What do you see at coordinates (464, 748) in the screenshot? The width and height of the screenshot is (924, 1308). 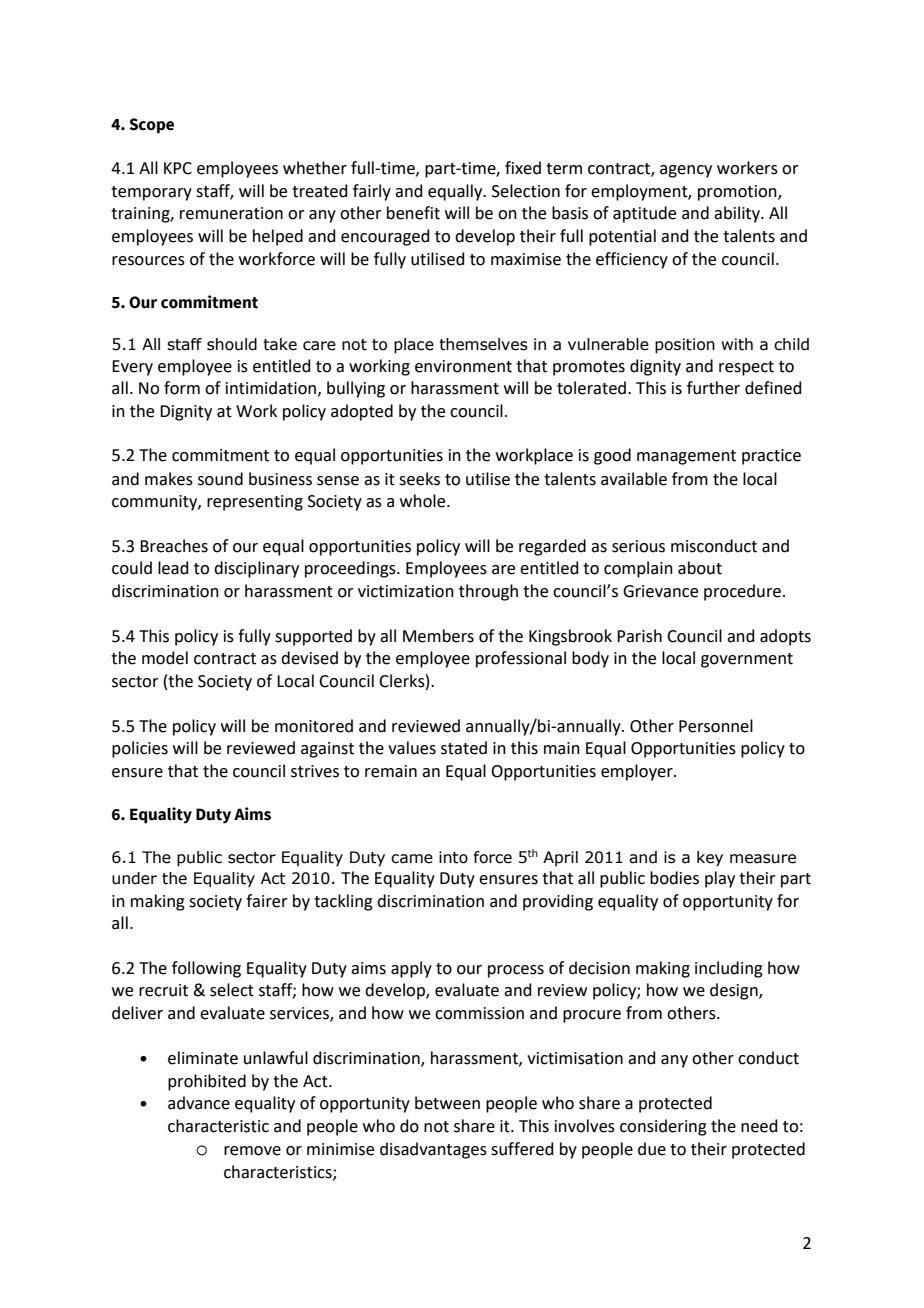 I see `stated` at bounding box center [464, 748].
